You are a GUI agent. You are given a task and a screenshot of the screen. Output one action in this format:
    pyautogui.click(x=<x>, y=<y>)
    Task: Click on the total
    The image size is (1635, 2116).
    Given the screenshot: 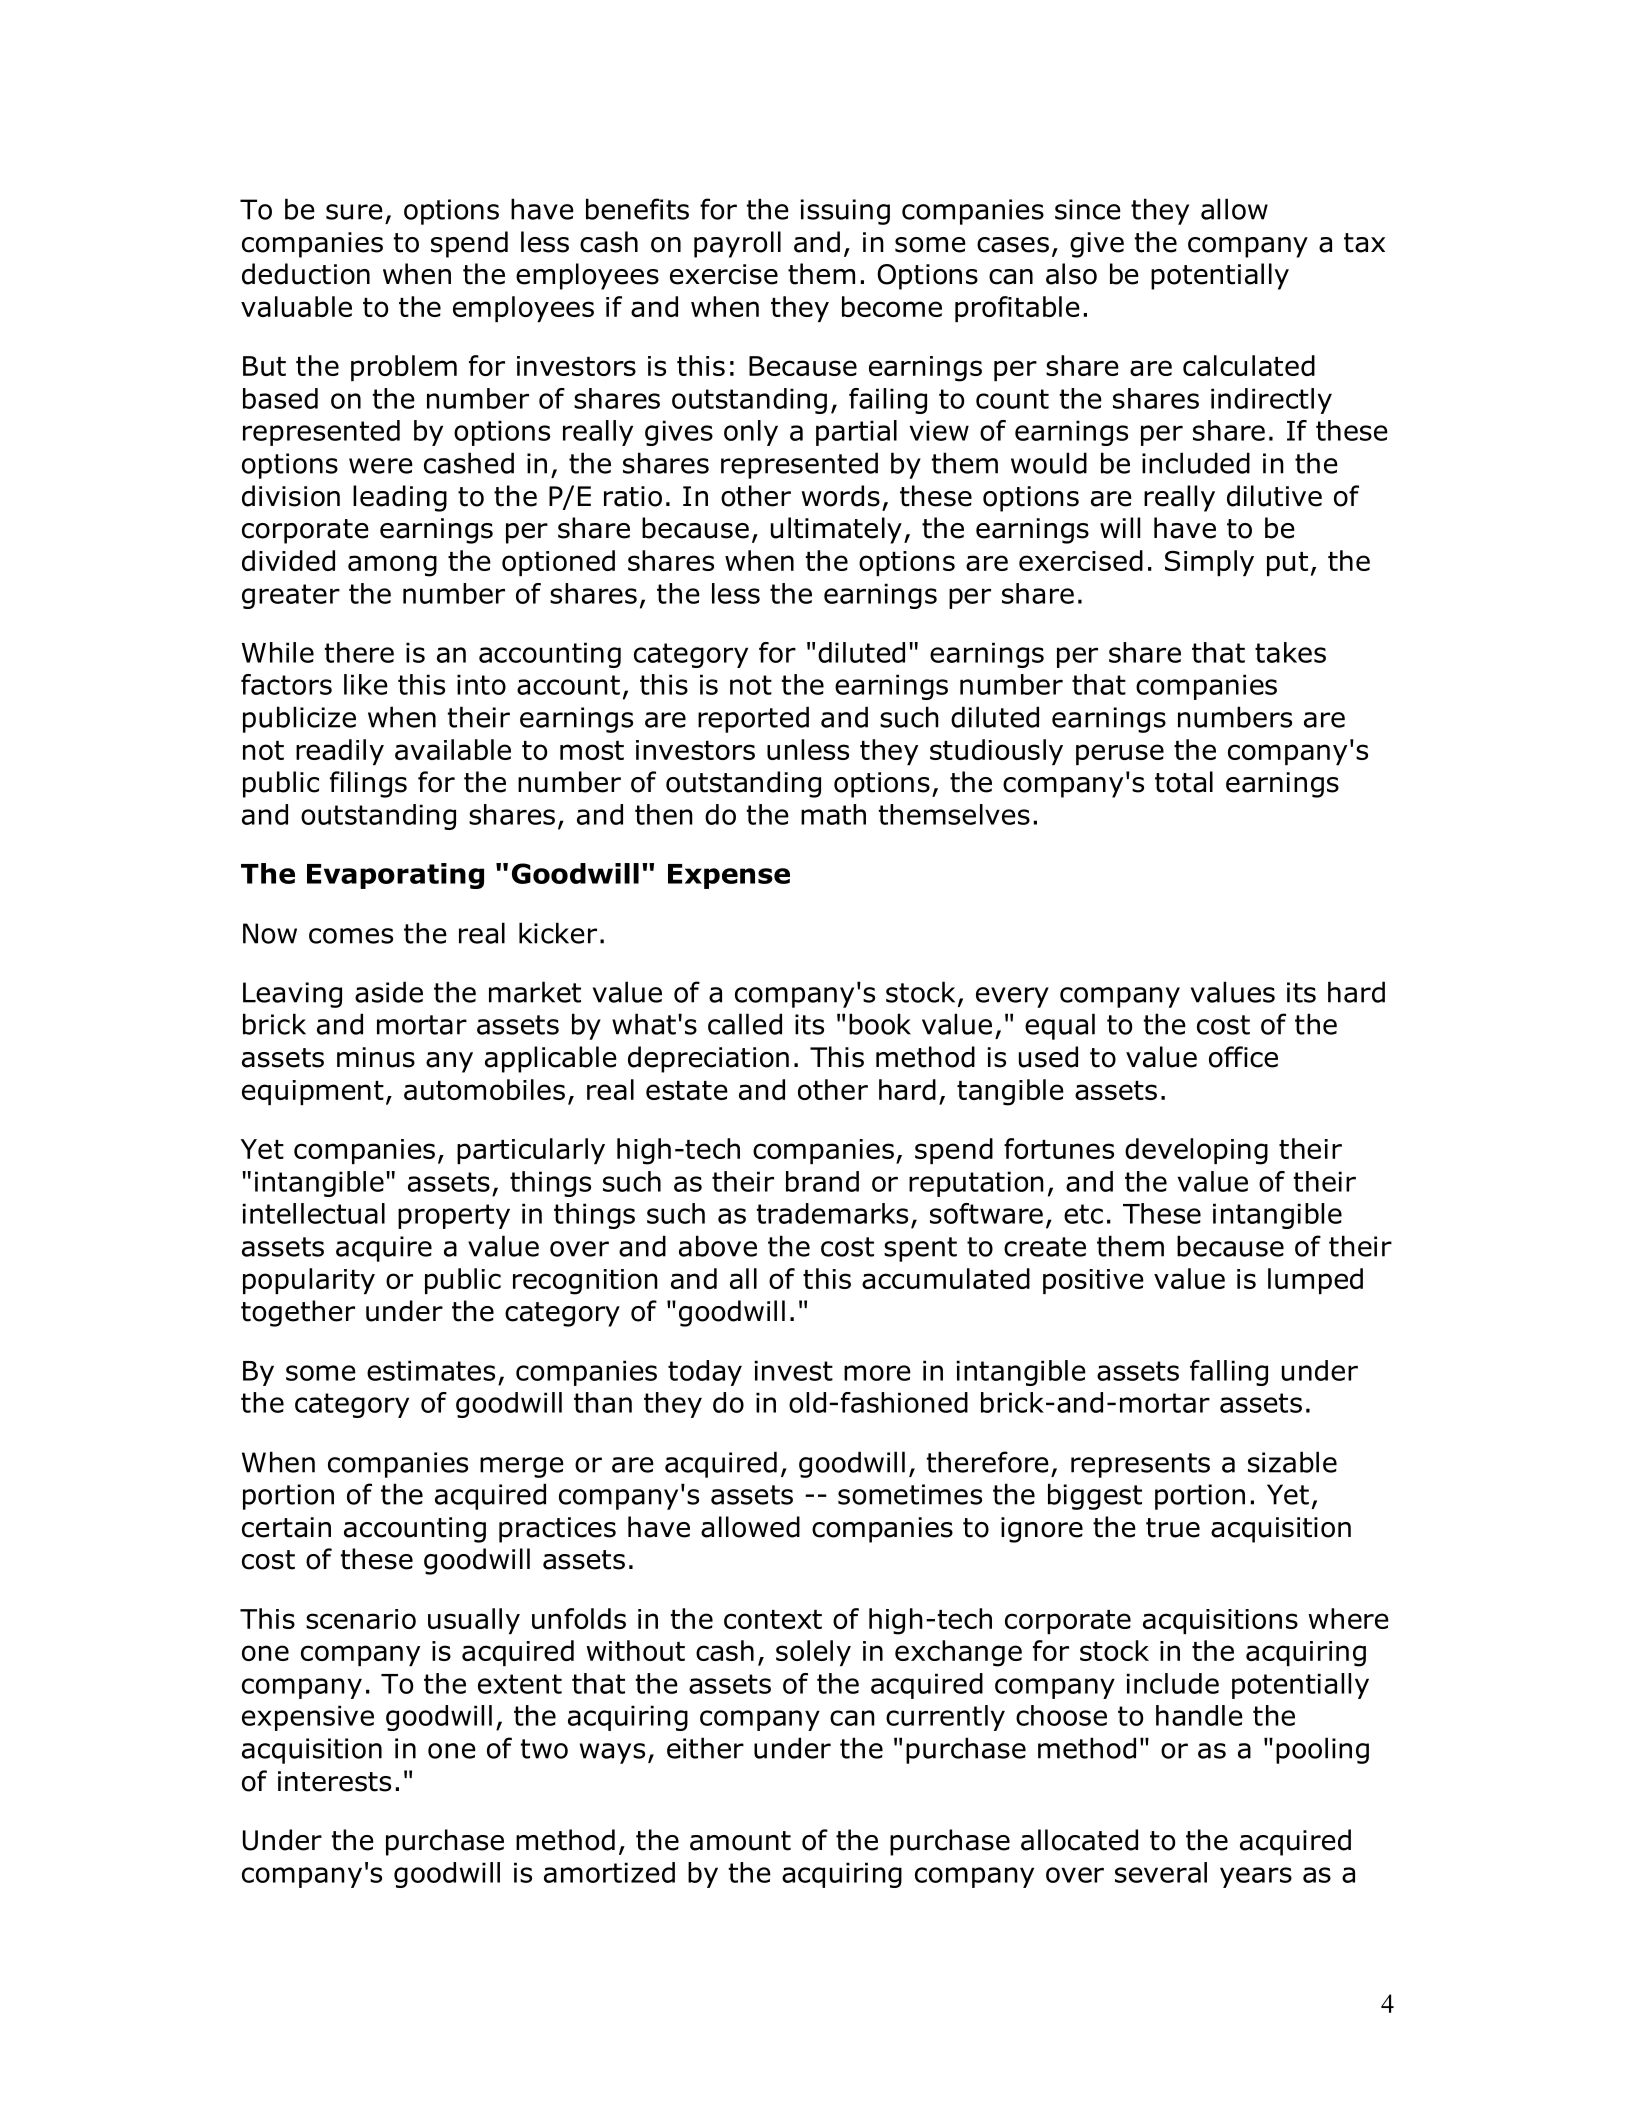 What is the action you would take?
    pyautogui.click(x=1184, y=782)
